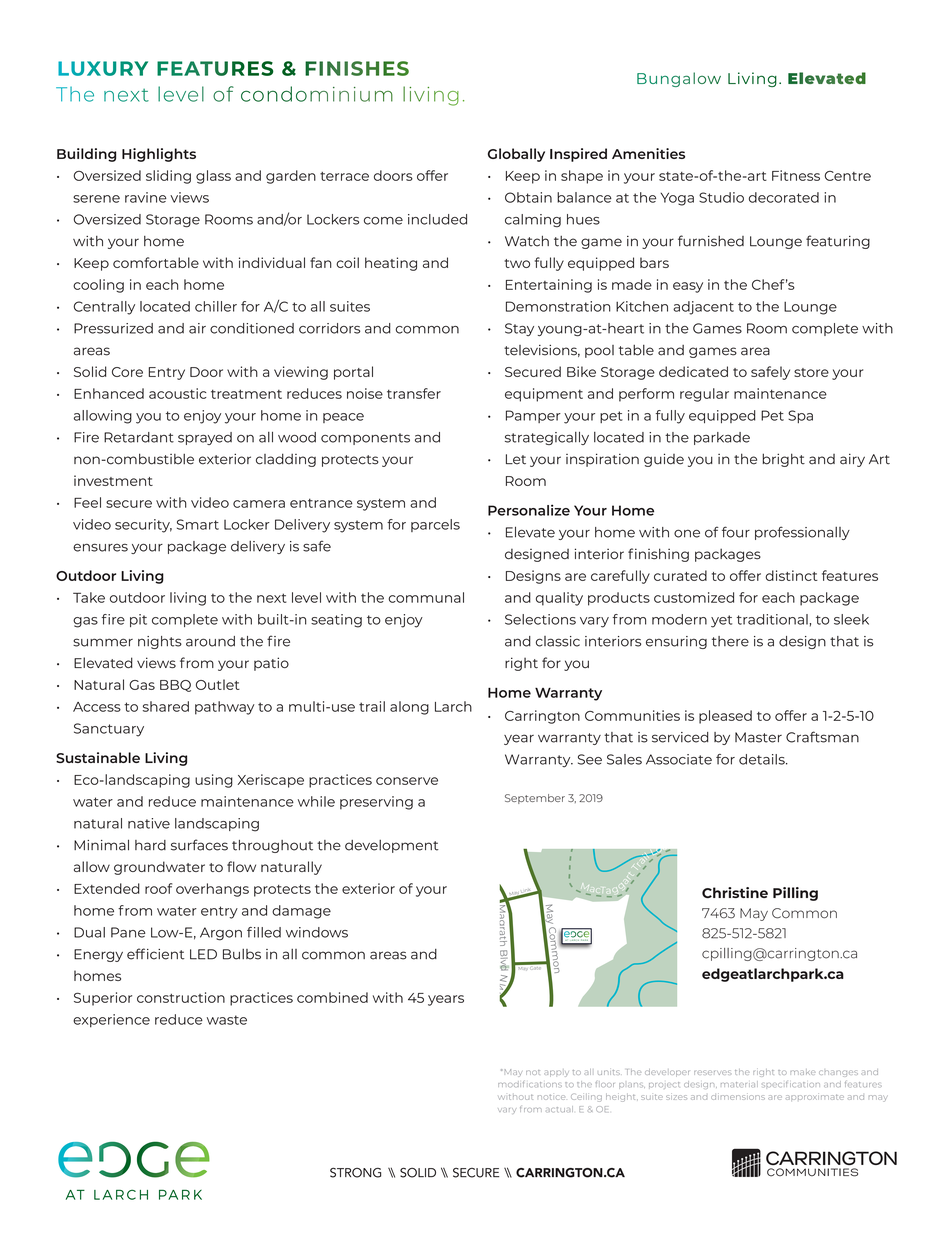  I want to click on Spa, so click(800, 416).
